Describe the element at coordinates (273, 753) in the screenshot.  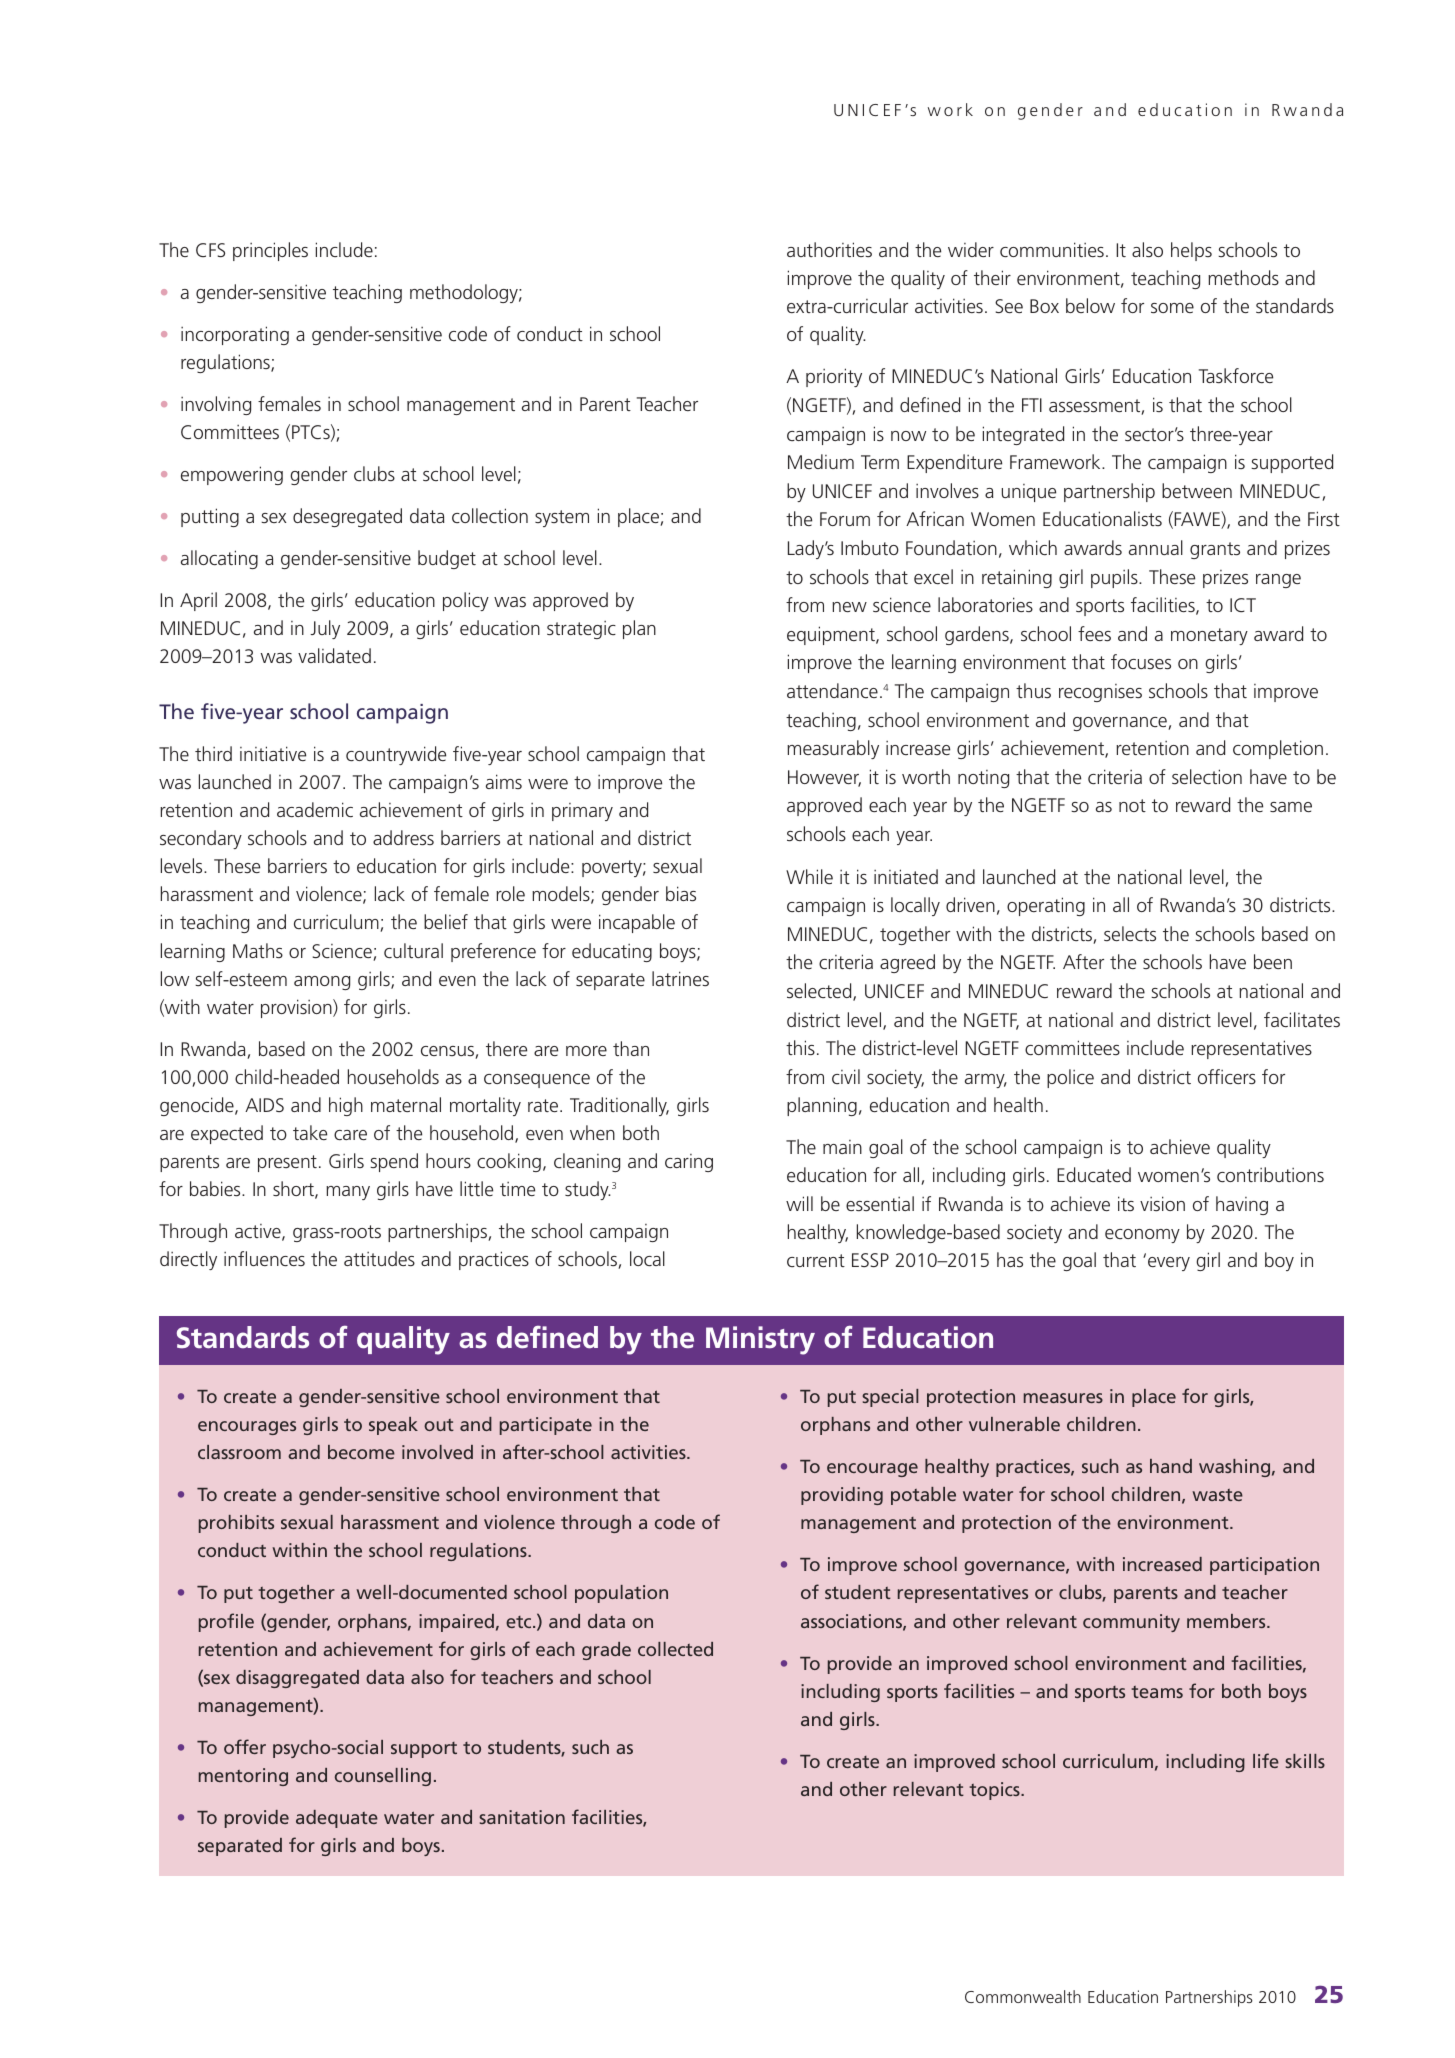
I see `initiative` at that location.
